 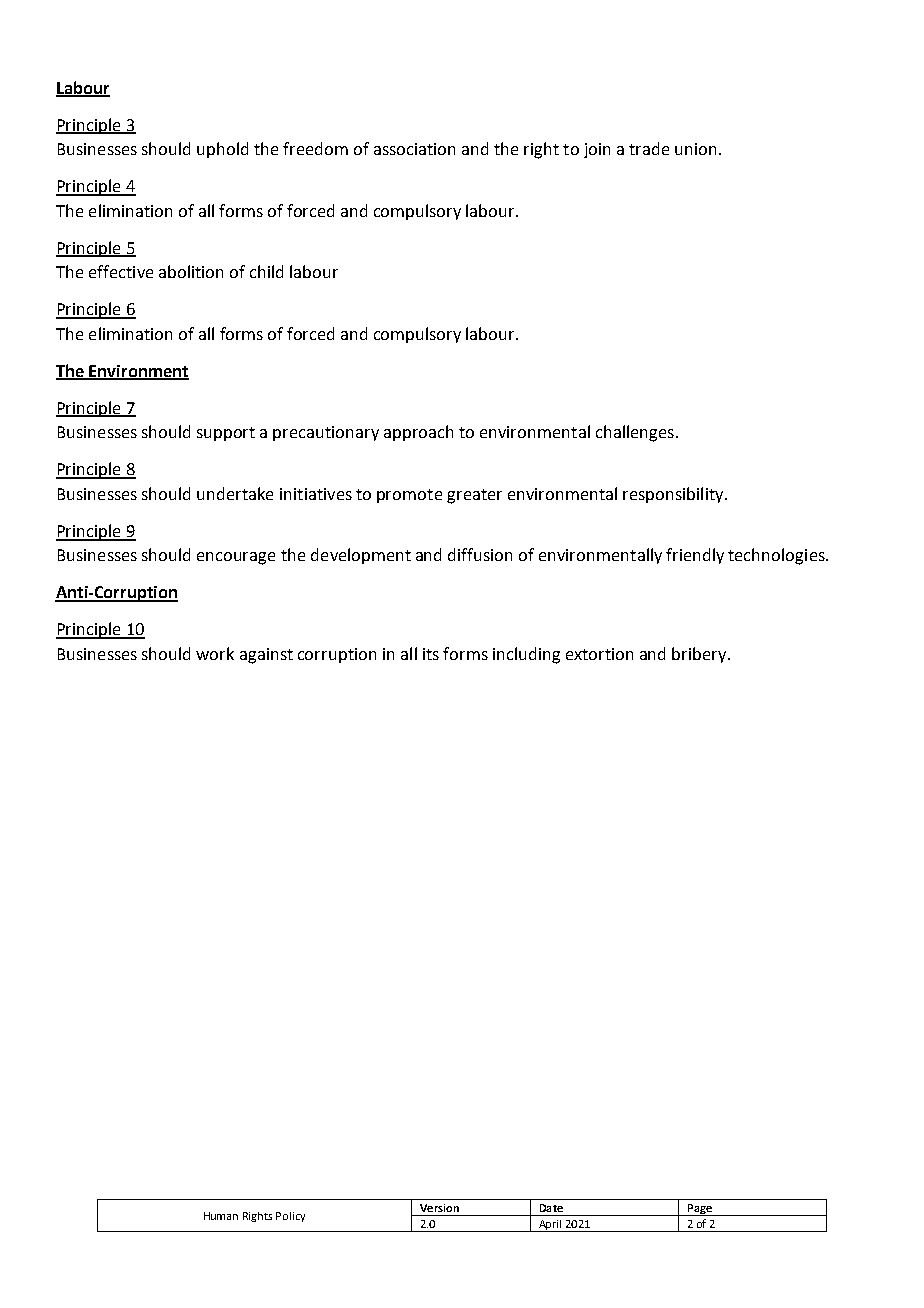 I want to click on uphold, so click(x=222, y=150).
